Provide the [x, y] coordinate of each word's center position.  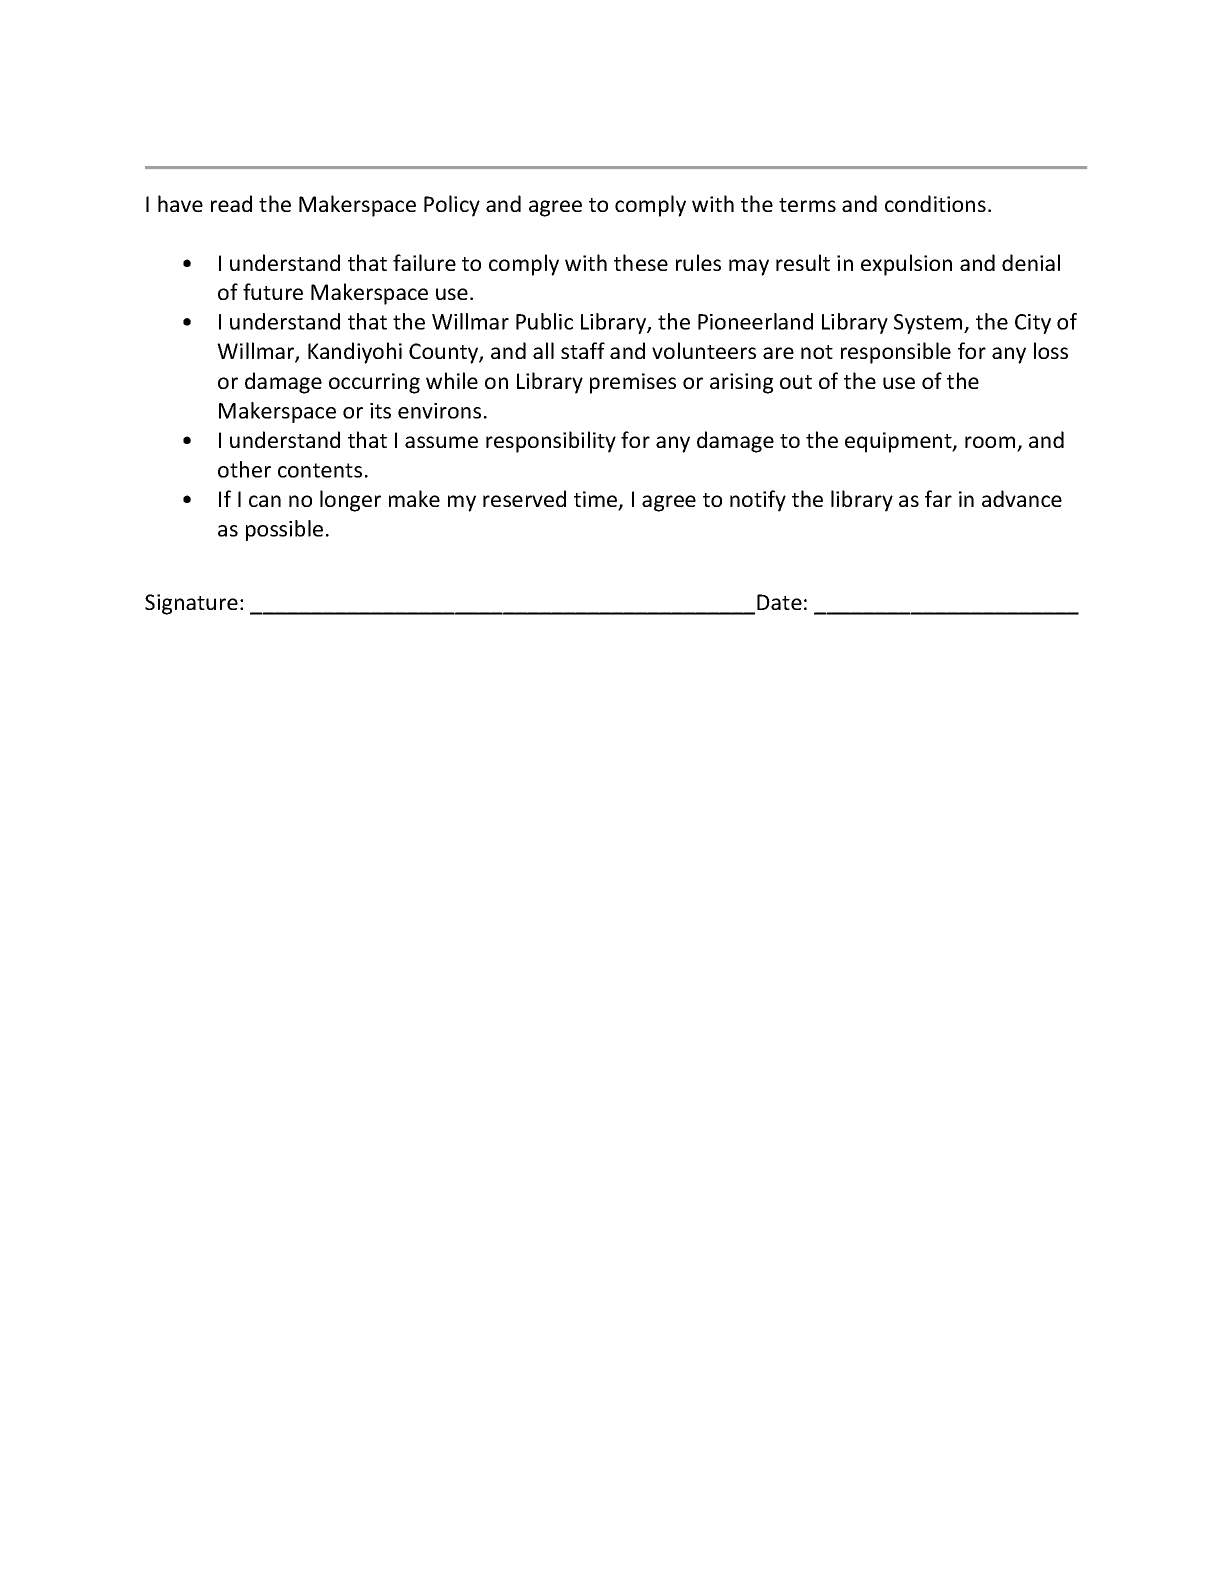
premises [633, 383]
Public [544, 321]
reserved [524, 498]
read [231, 203]
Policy [452, 206]
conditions [935, 203]
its [380, 411]
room [991, 443]
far [938, 498]
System [929, 324]
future [273, 291]
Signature [191, 604]
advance [1022, 498]
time [597, 500]
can [265, 501]
